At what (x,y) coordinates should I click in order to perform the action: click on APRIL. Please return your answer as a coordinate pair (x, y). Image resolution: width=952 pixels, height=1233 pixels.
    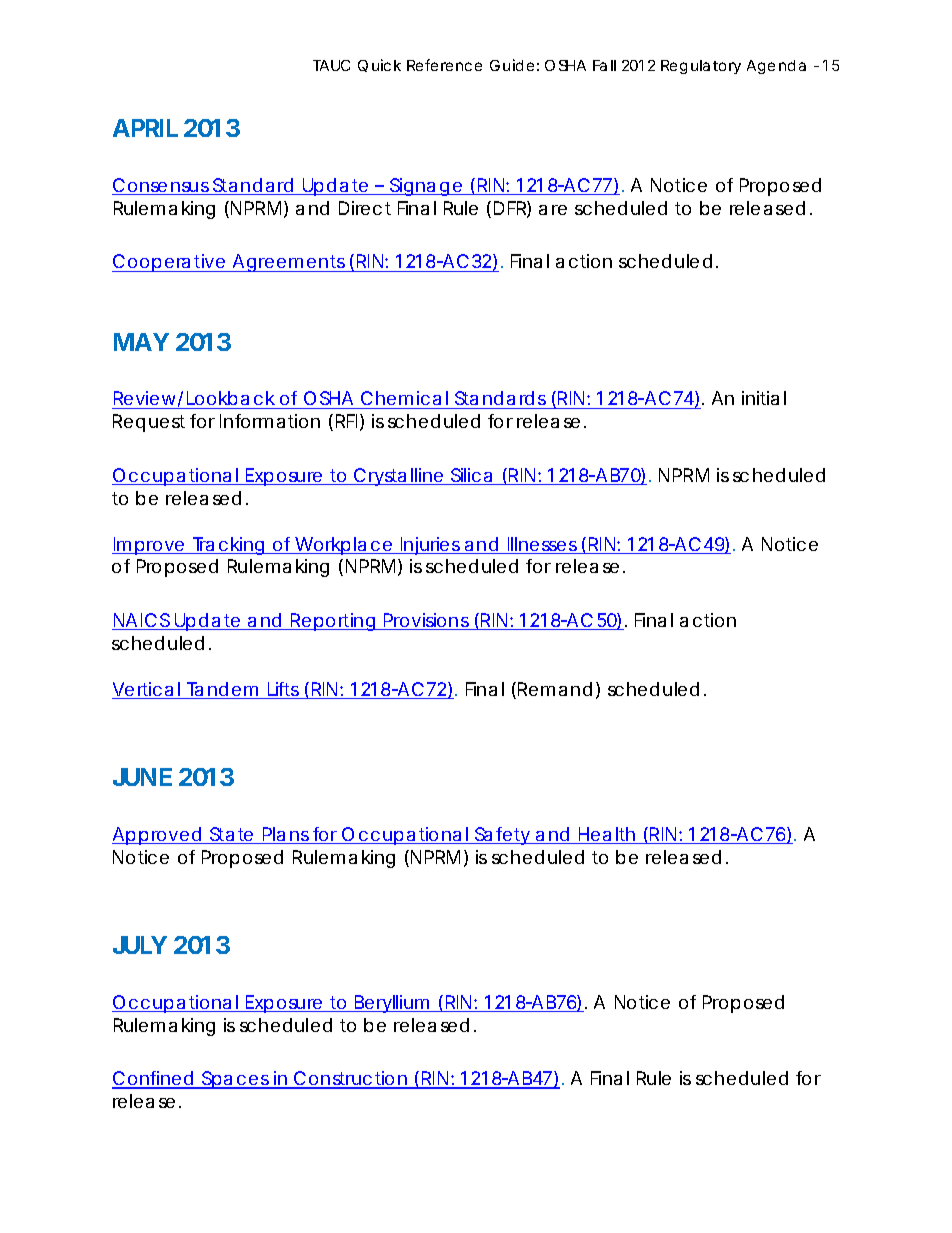
    Looking at the image, I should click on (145, 128).
